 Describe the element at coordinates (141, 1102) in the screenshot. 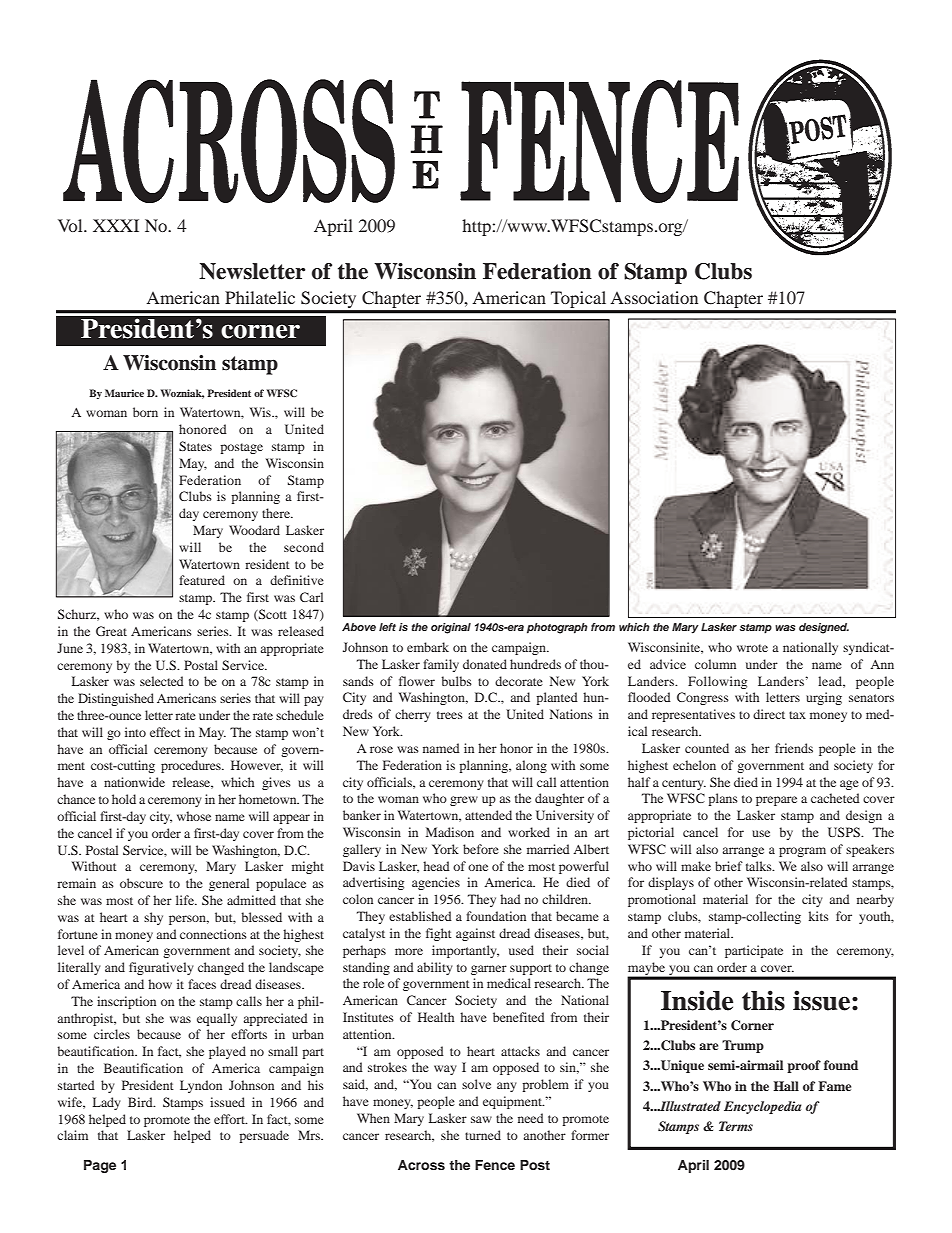

I see `Bird` at that location.
